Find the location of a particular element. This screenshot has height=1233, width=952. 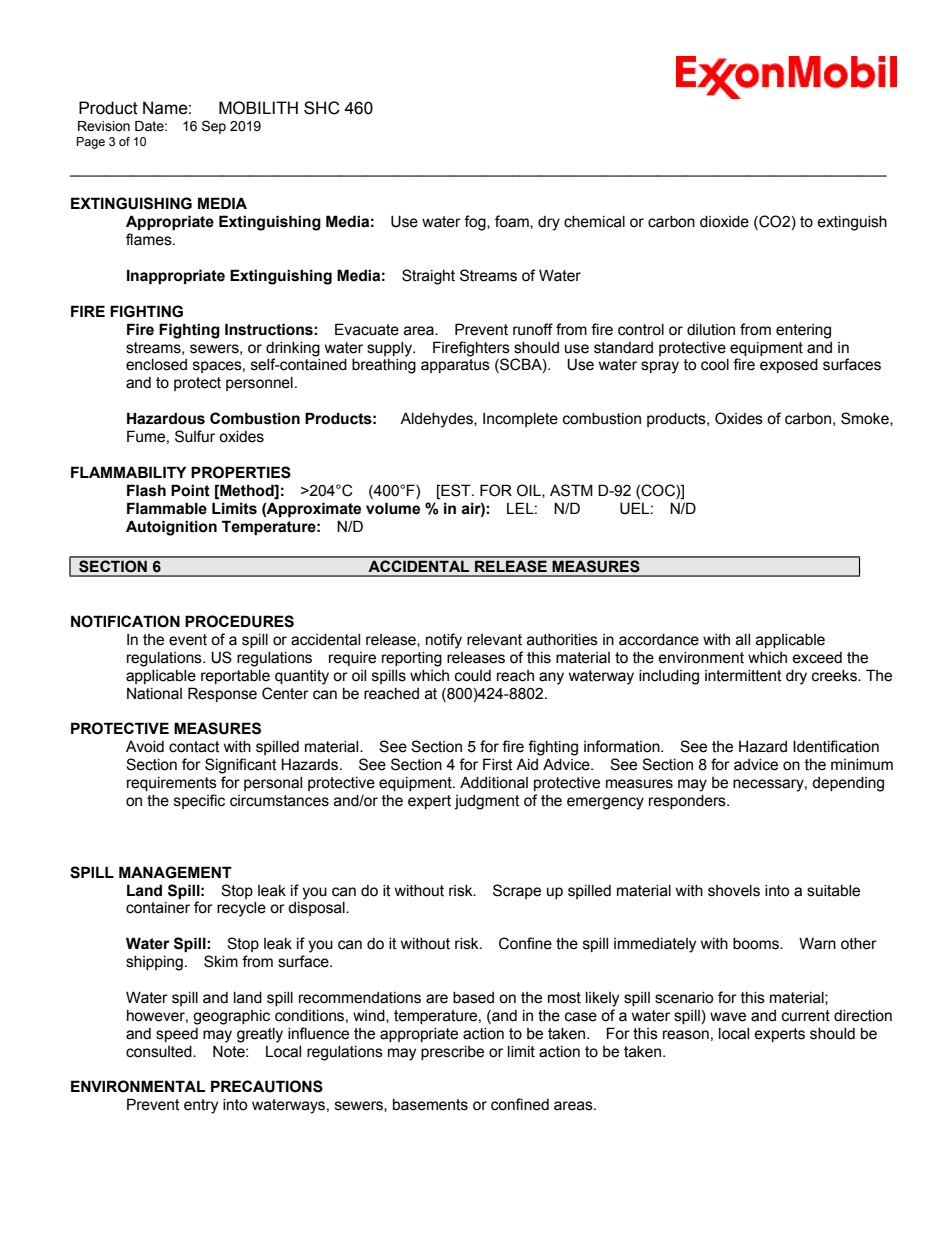

dioxide is located at coordinates (724, 222).
